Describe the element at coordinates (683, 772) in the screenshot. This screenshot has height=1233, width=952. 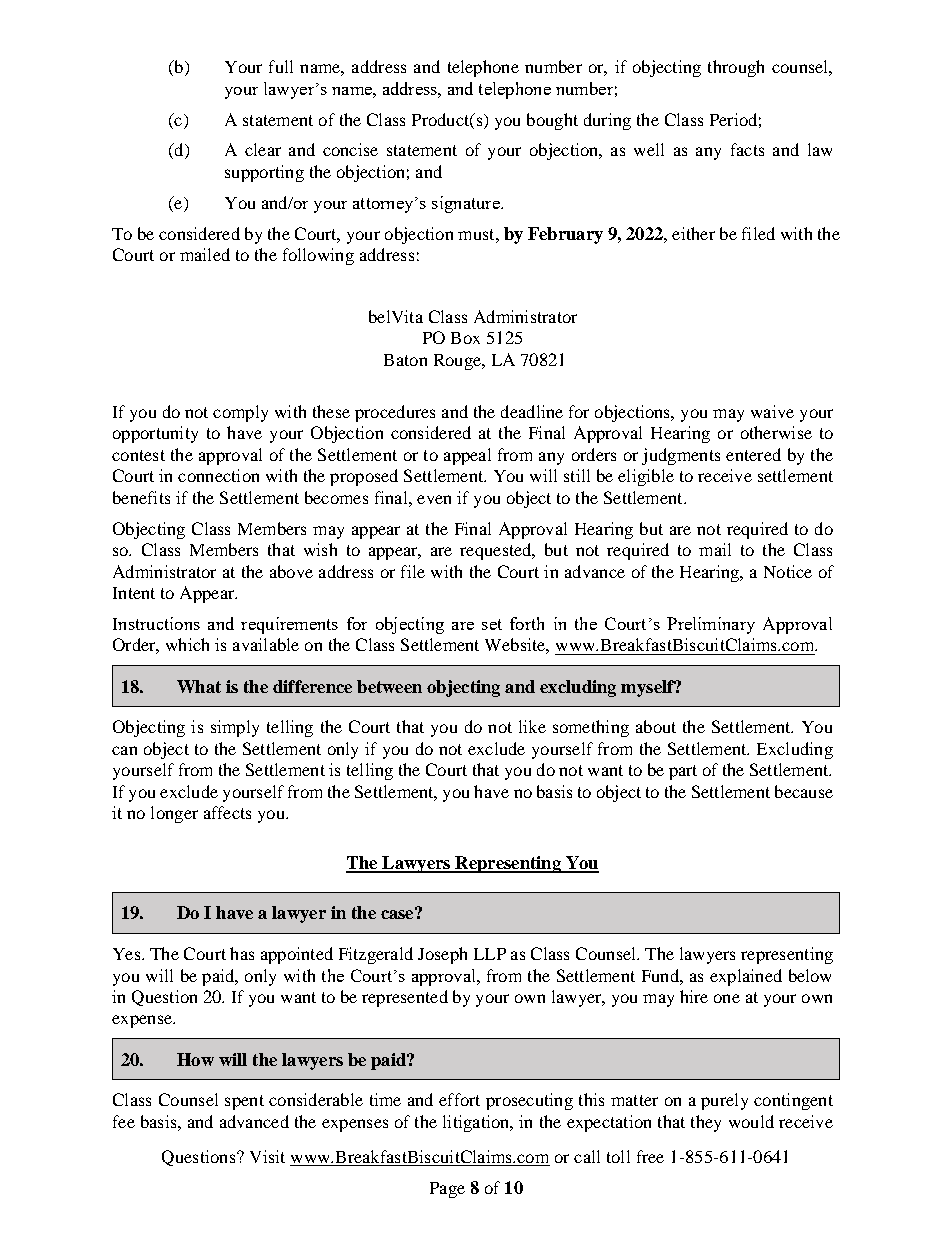
I see `part` at that location.
